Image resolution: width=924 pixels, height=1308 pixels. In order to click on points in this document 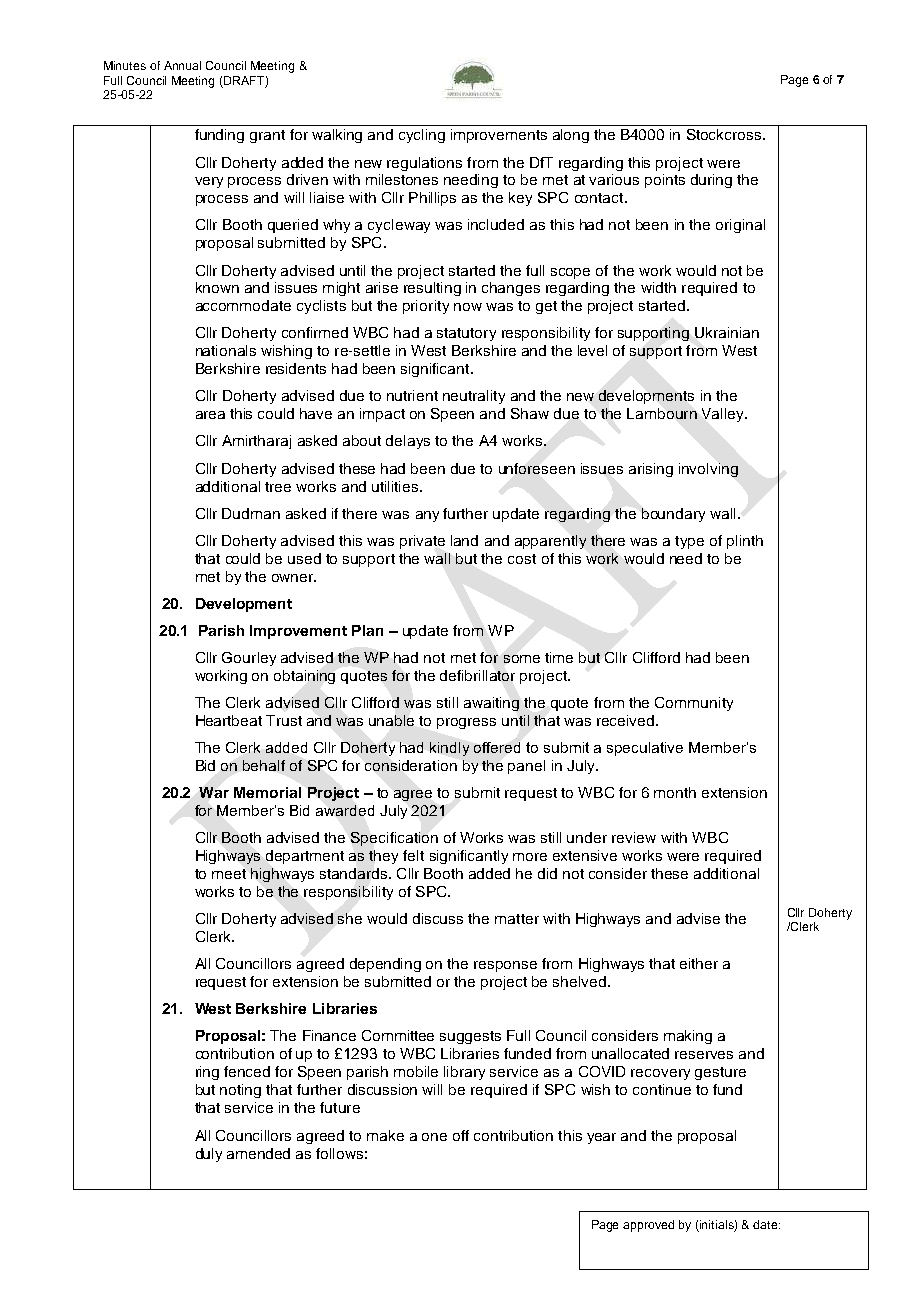, I will do `click(665, 181)`.
